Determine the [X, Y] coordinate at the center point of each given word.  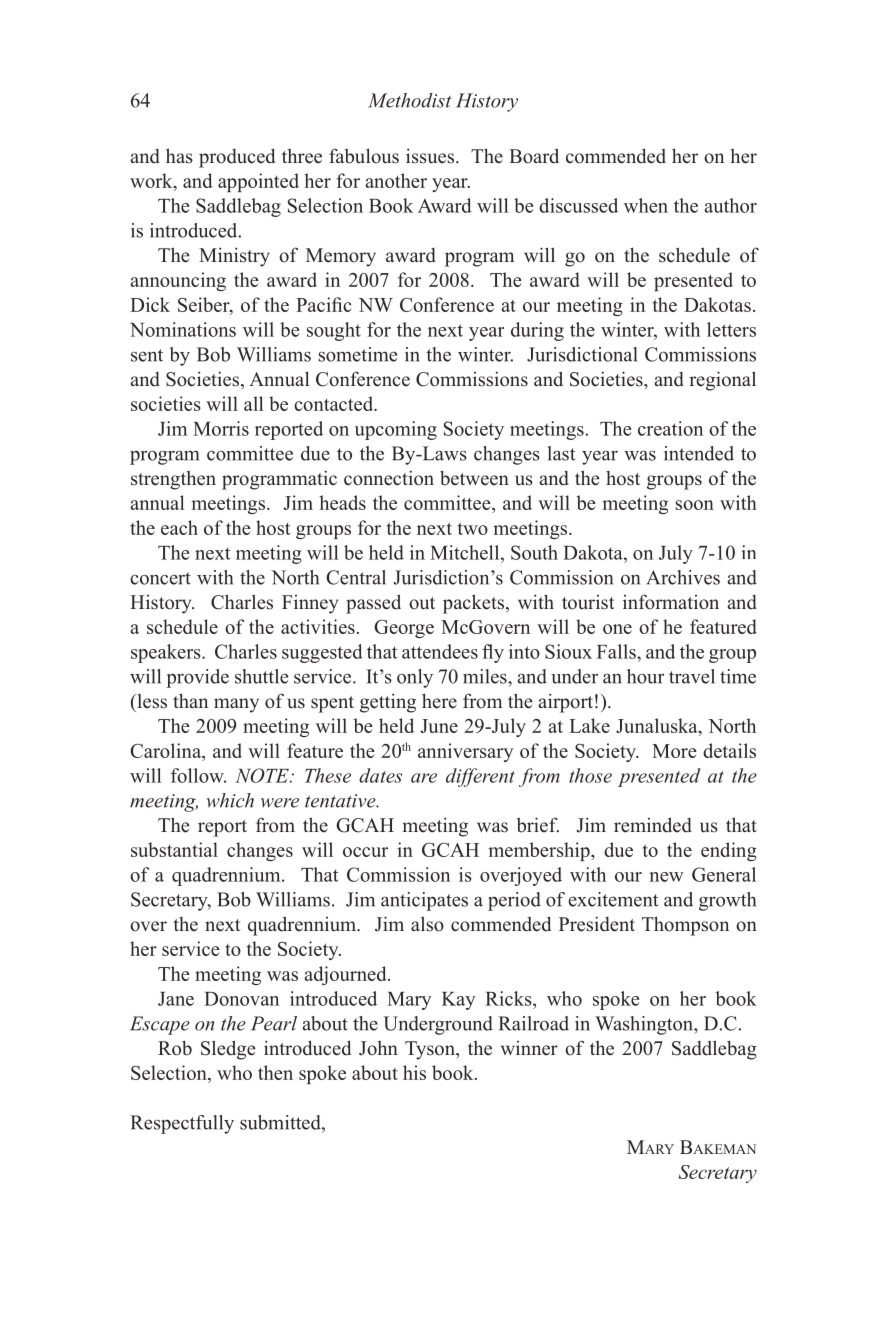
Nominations [183, 329]
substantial [174, 849]
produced [237, 158]
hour [645, 676]
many [236, 705]
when [646, 205]
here [439, 701]
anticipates [424, 901]
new [666, 877]
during [537, 331]
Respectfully [182, 1124]
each [179, 527]
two [473, 528]
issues [430, 156]
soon [695, 505]
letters [731, 329]
